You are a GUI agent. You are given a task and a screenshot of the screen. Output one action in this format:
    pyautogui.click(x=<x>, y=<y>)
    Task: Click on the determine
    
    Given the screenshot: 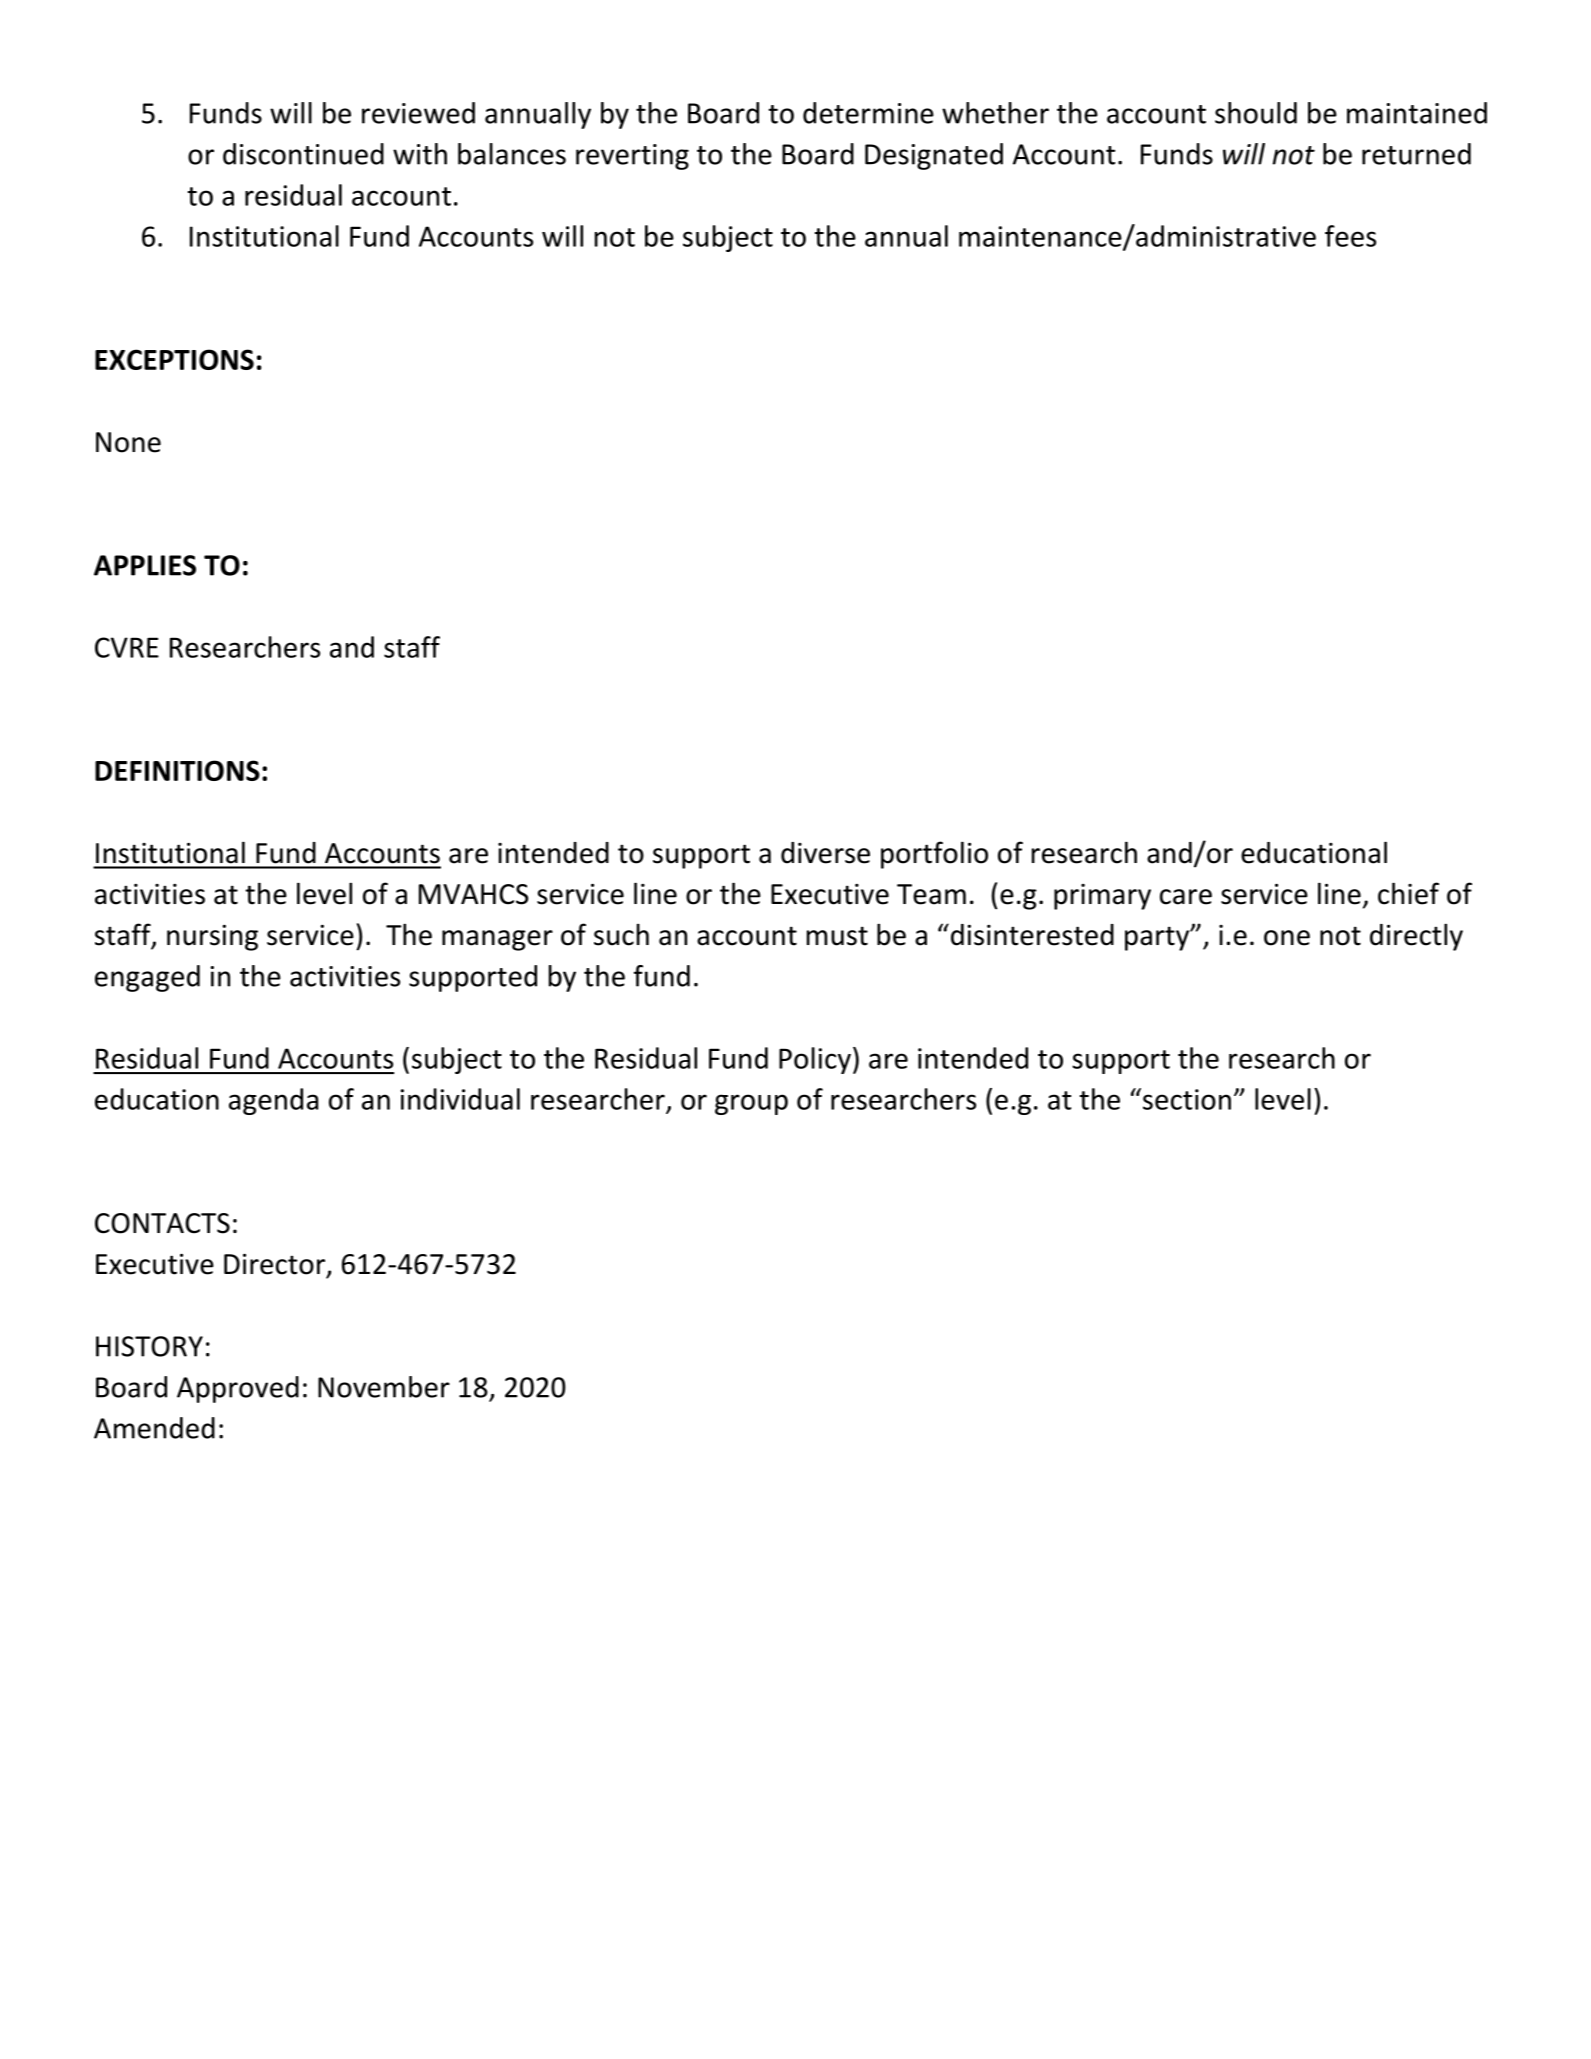 What is the action you would take?
    pyautogui.click(x=868, y=113)
